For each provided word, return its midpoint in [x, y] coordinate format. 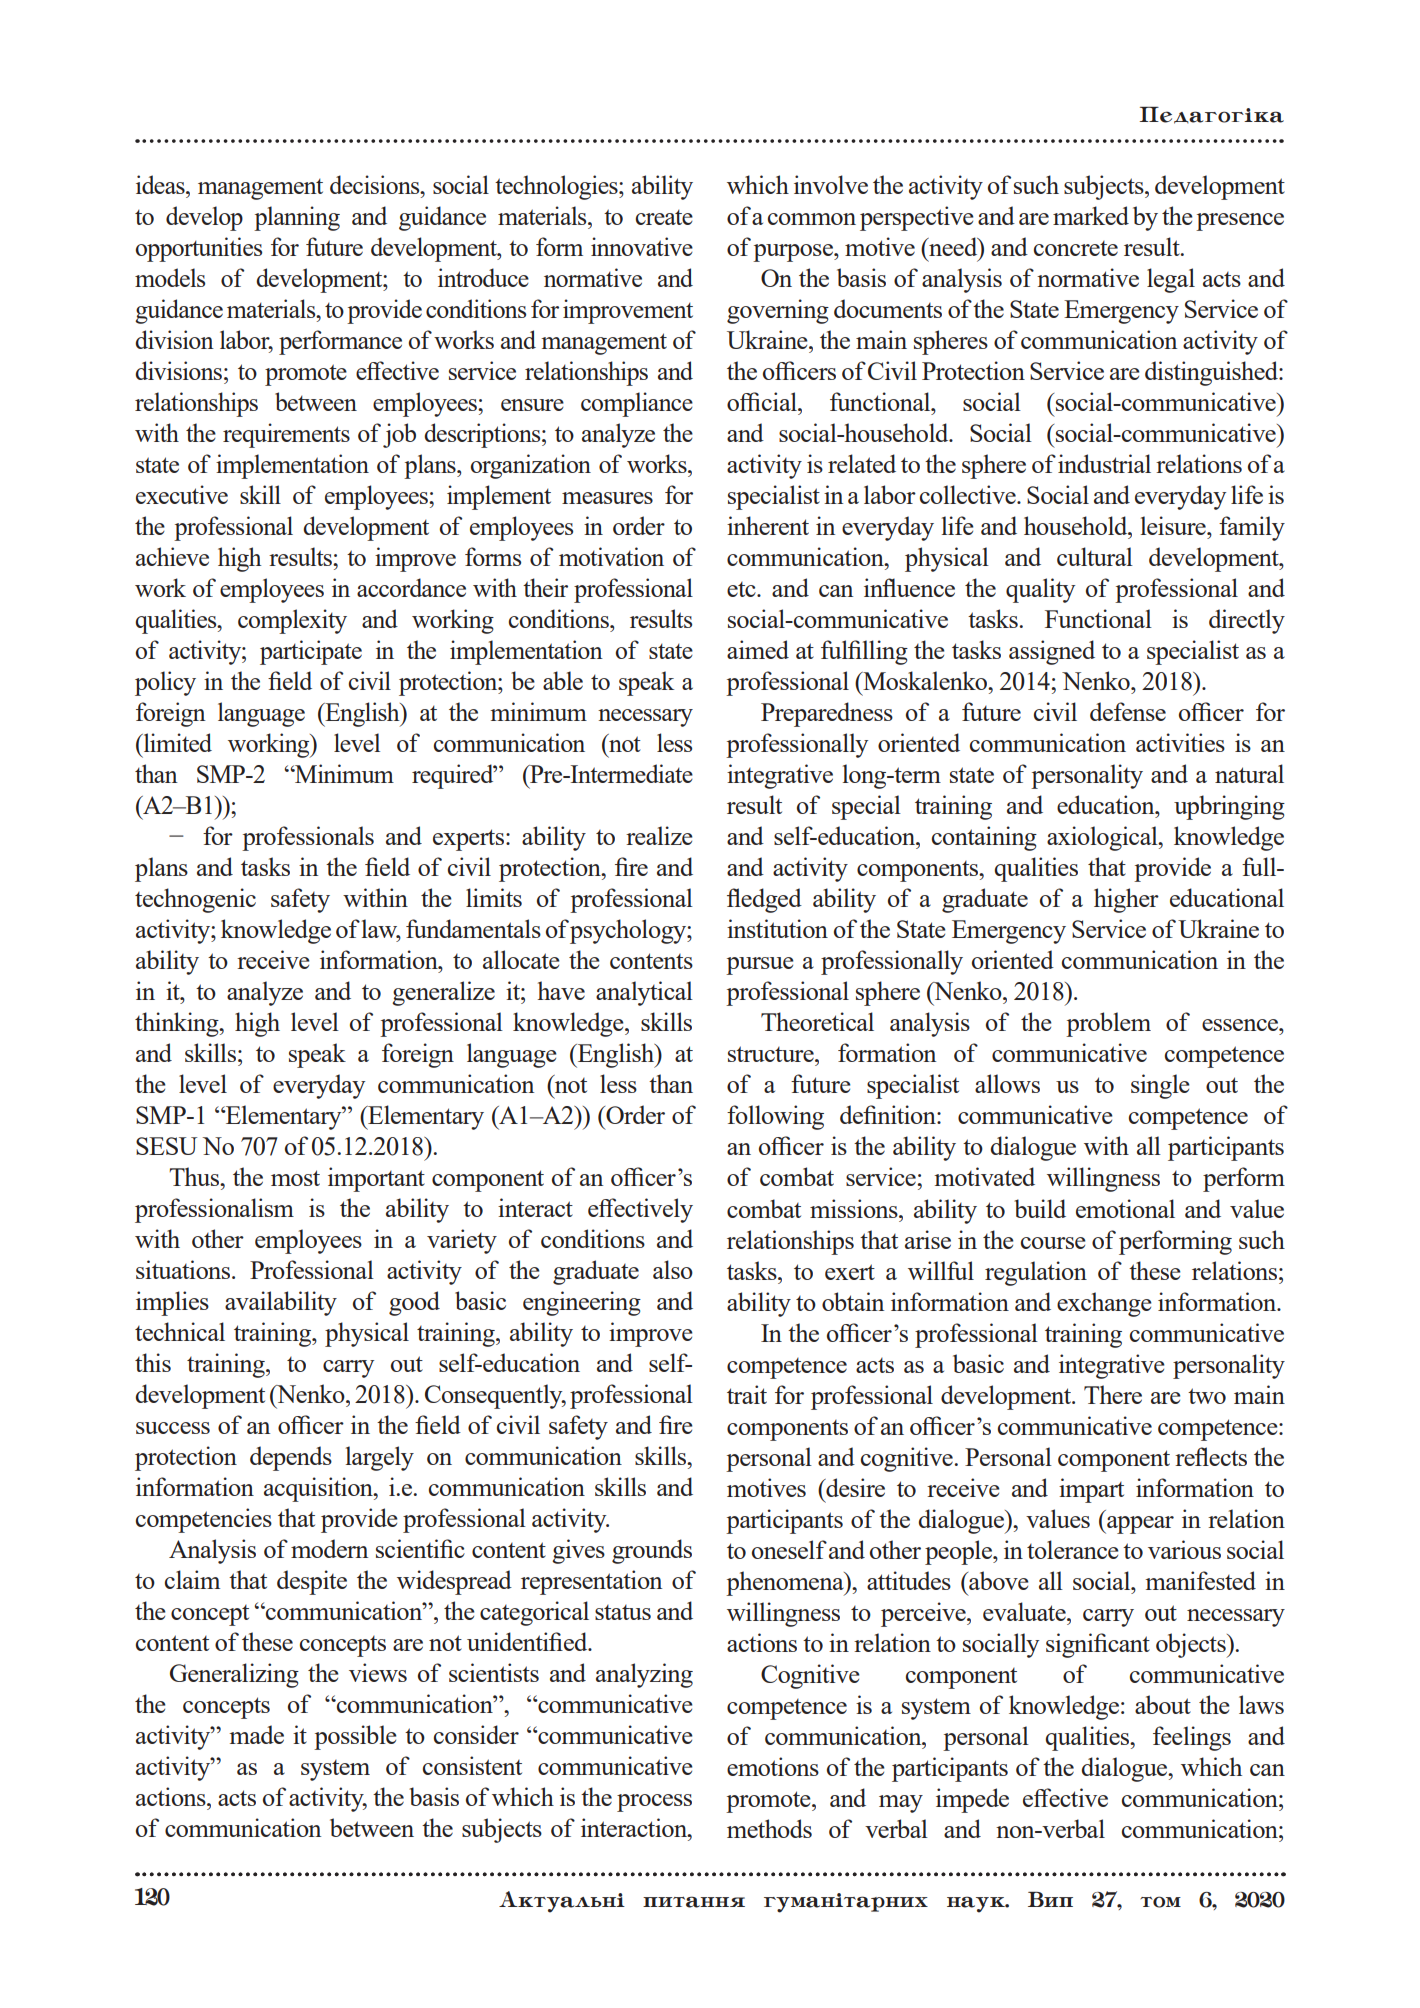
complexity [292, 621]
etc [742, 589]
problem [1108, 1024]
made [256, 1734]
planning [297, 218]
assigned [1052, 652]
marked [1091, 215]
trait [747, 1394]
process [654, 1803]
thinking [178, 1024]
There [1113, 1394]
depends [291, 1458]
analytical [644, 993]
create [664, 217]
